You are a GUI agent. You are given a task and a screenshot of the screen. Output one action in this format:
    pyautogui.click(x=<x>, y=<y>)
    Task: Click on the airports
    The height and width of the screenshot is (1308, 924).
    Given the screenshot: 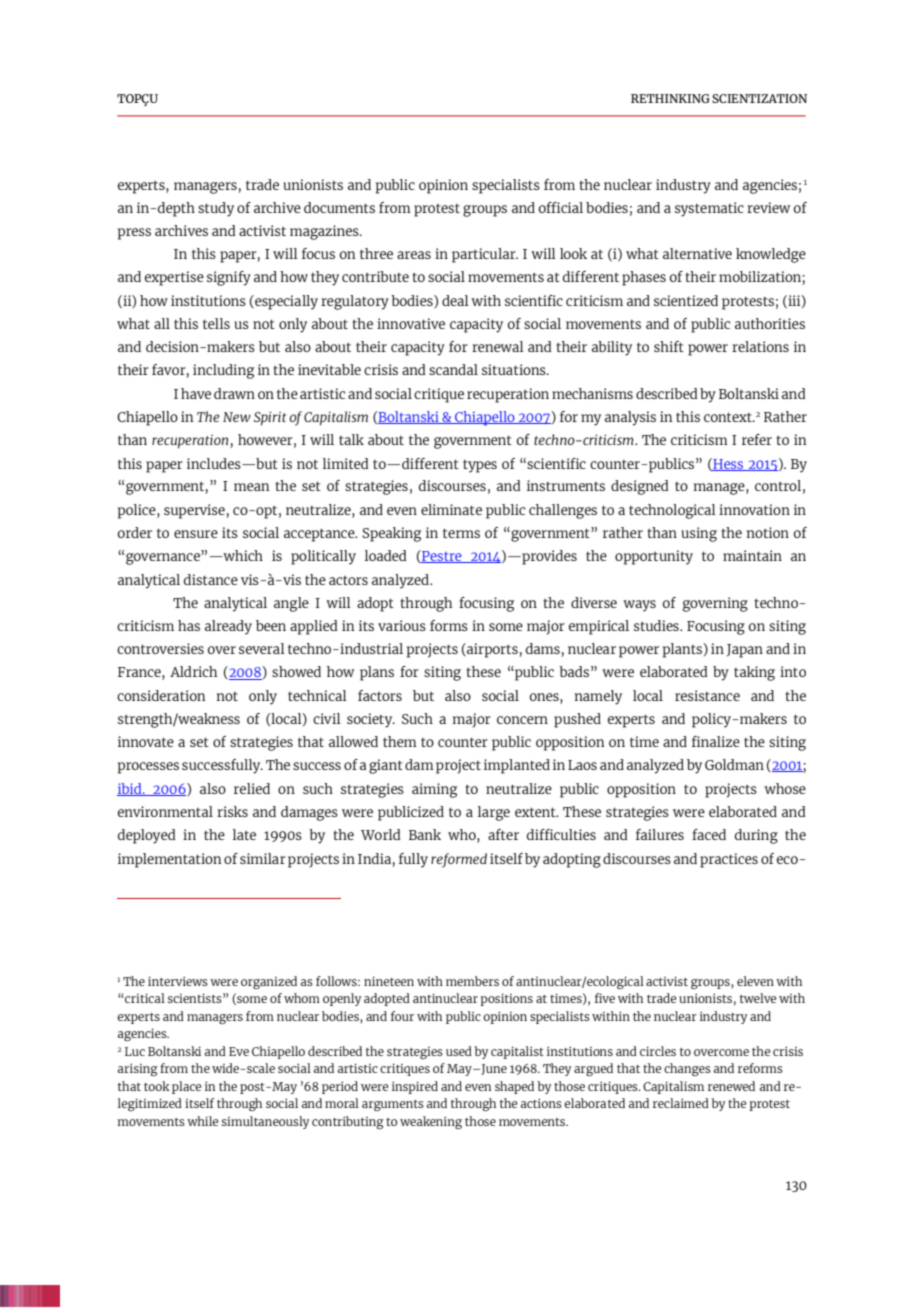 What is the action you would take?
    pyautogui.click(x=492, y=650)
